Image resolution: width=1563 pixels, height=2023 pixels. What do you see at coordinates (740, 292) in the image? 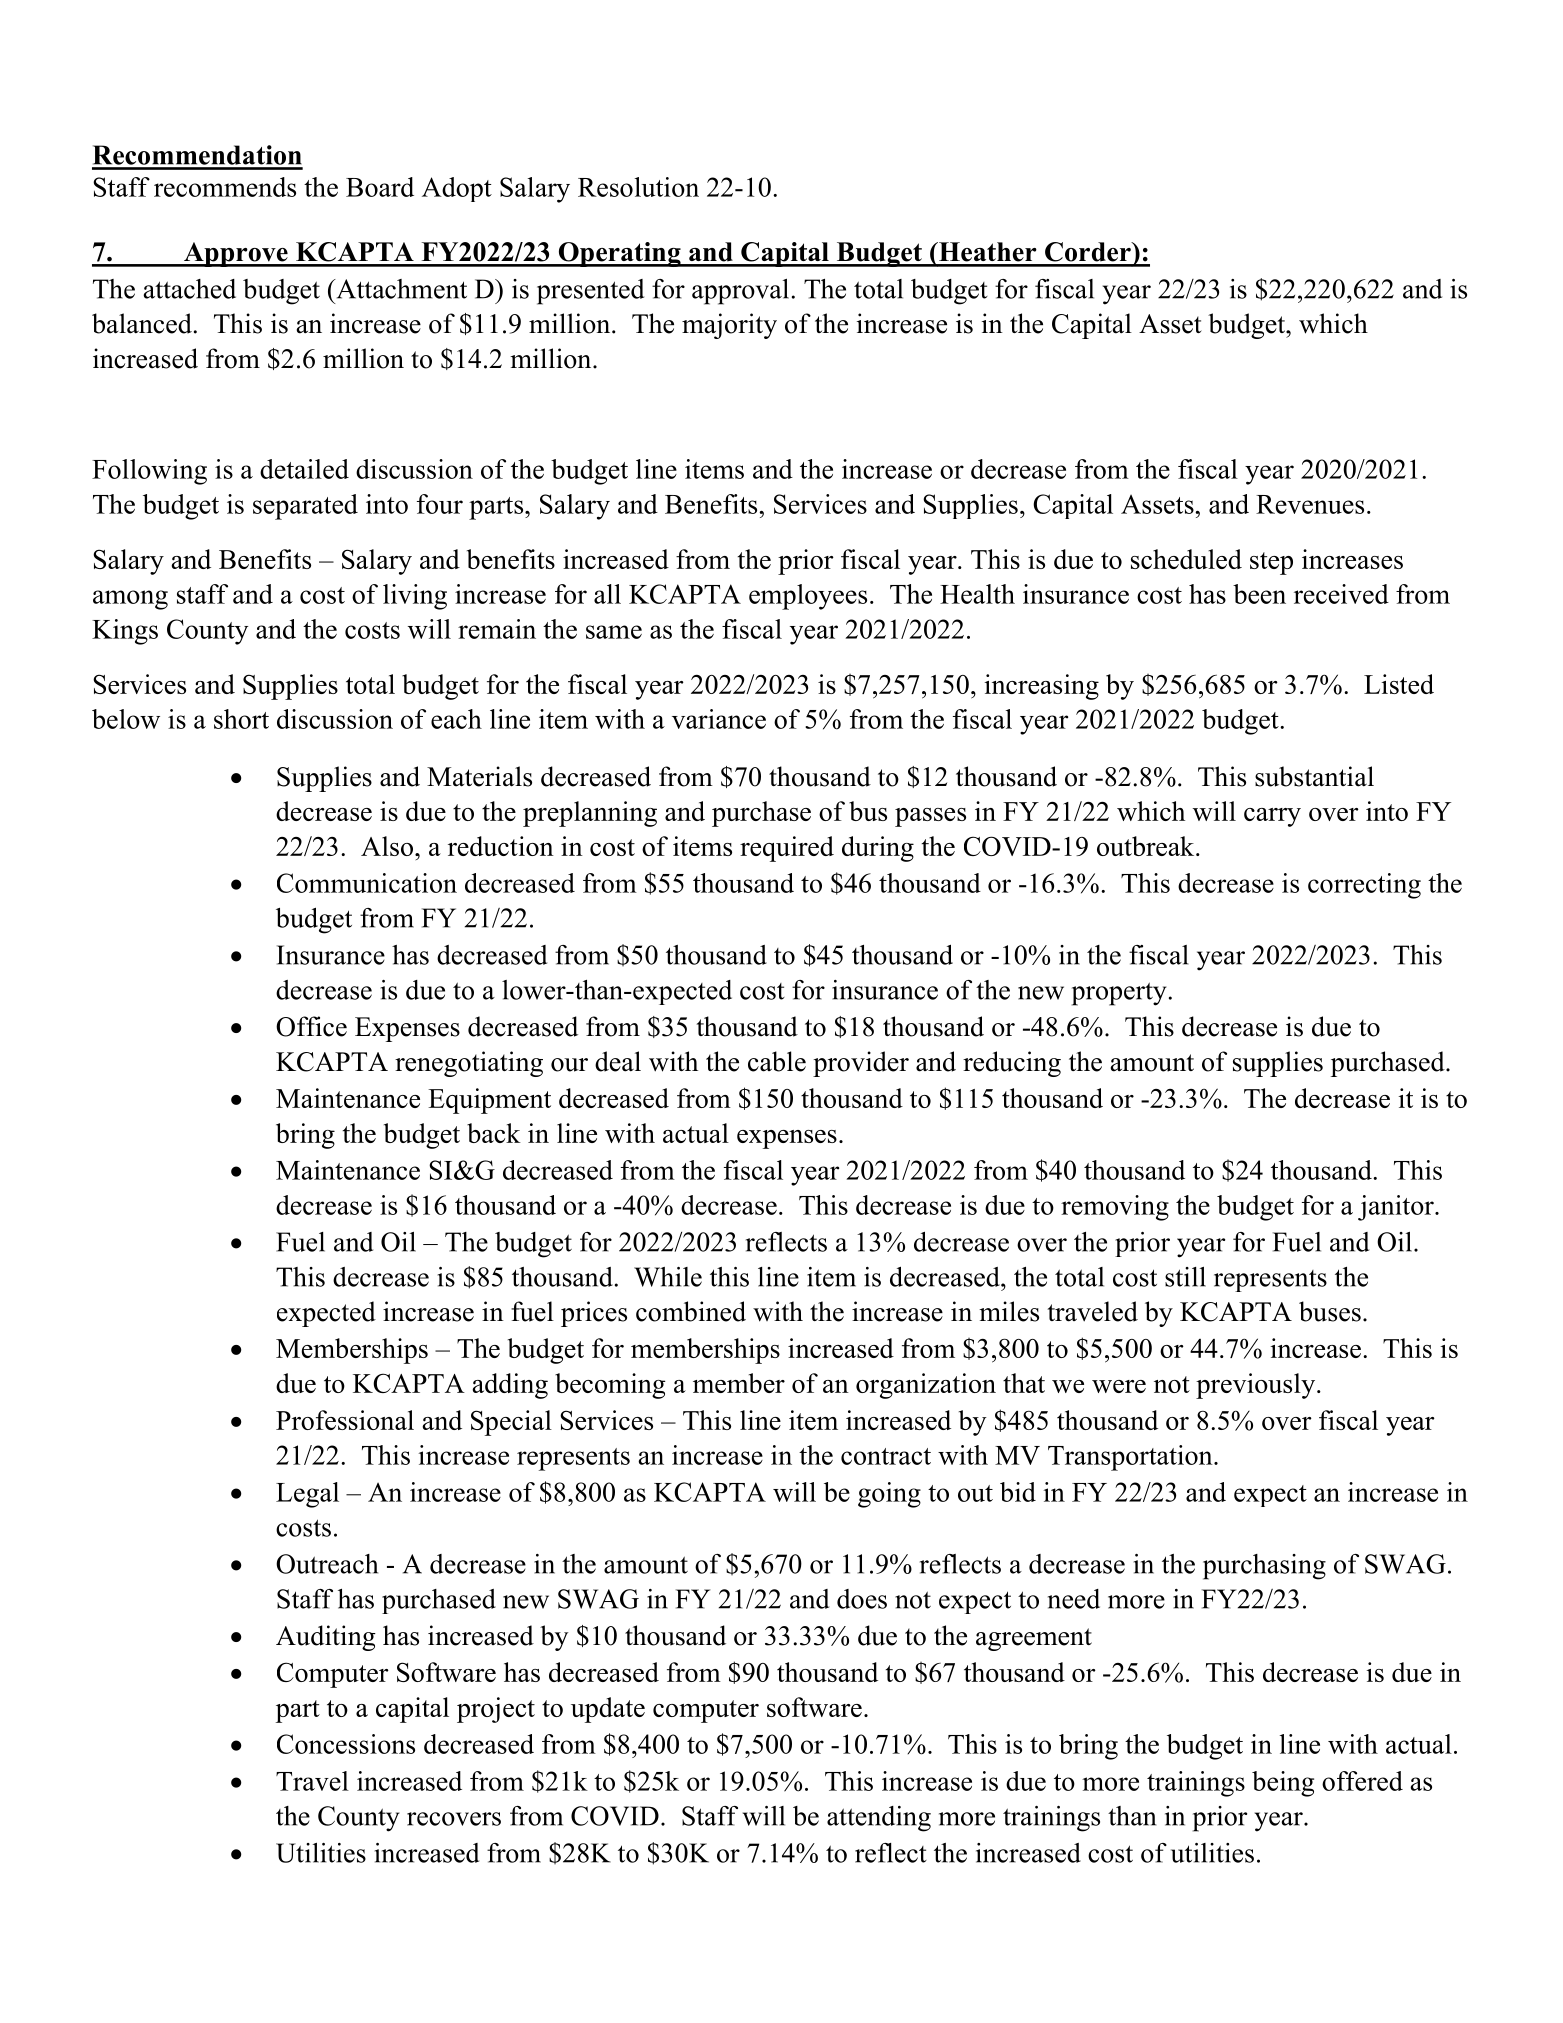
I see `approval` at bounding box center [740, 292].
